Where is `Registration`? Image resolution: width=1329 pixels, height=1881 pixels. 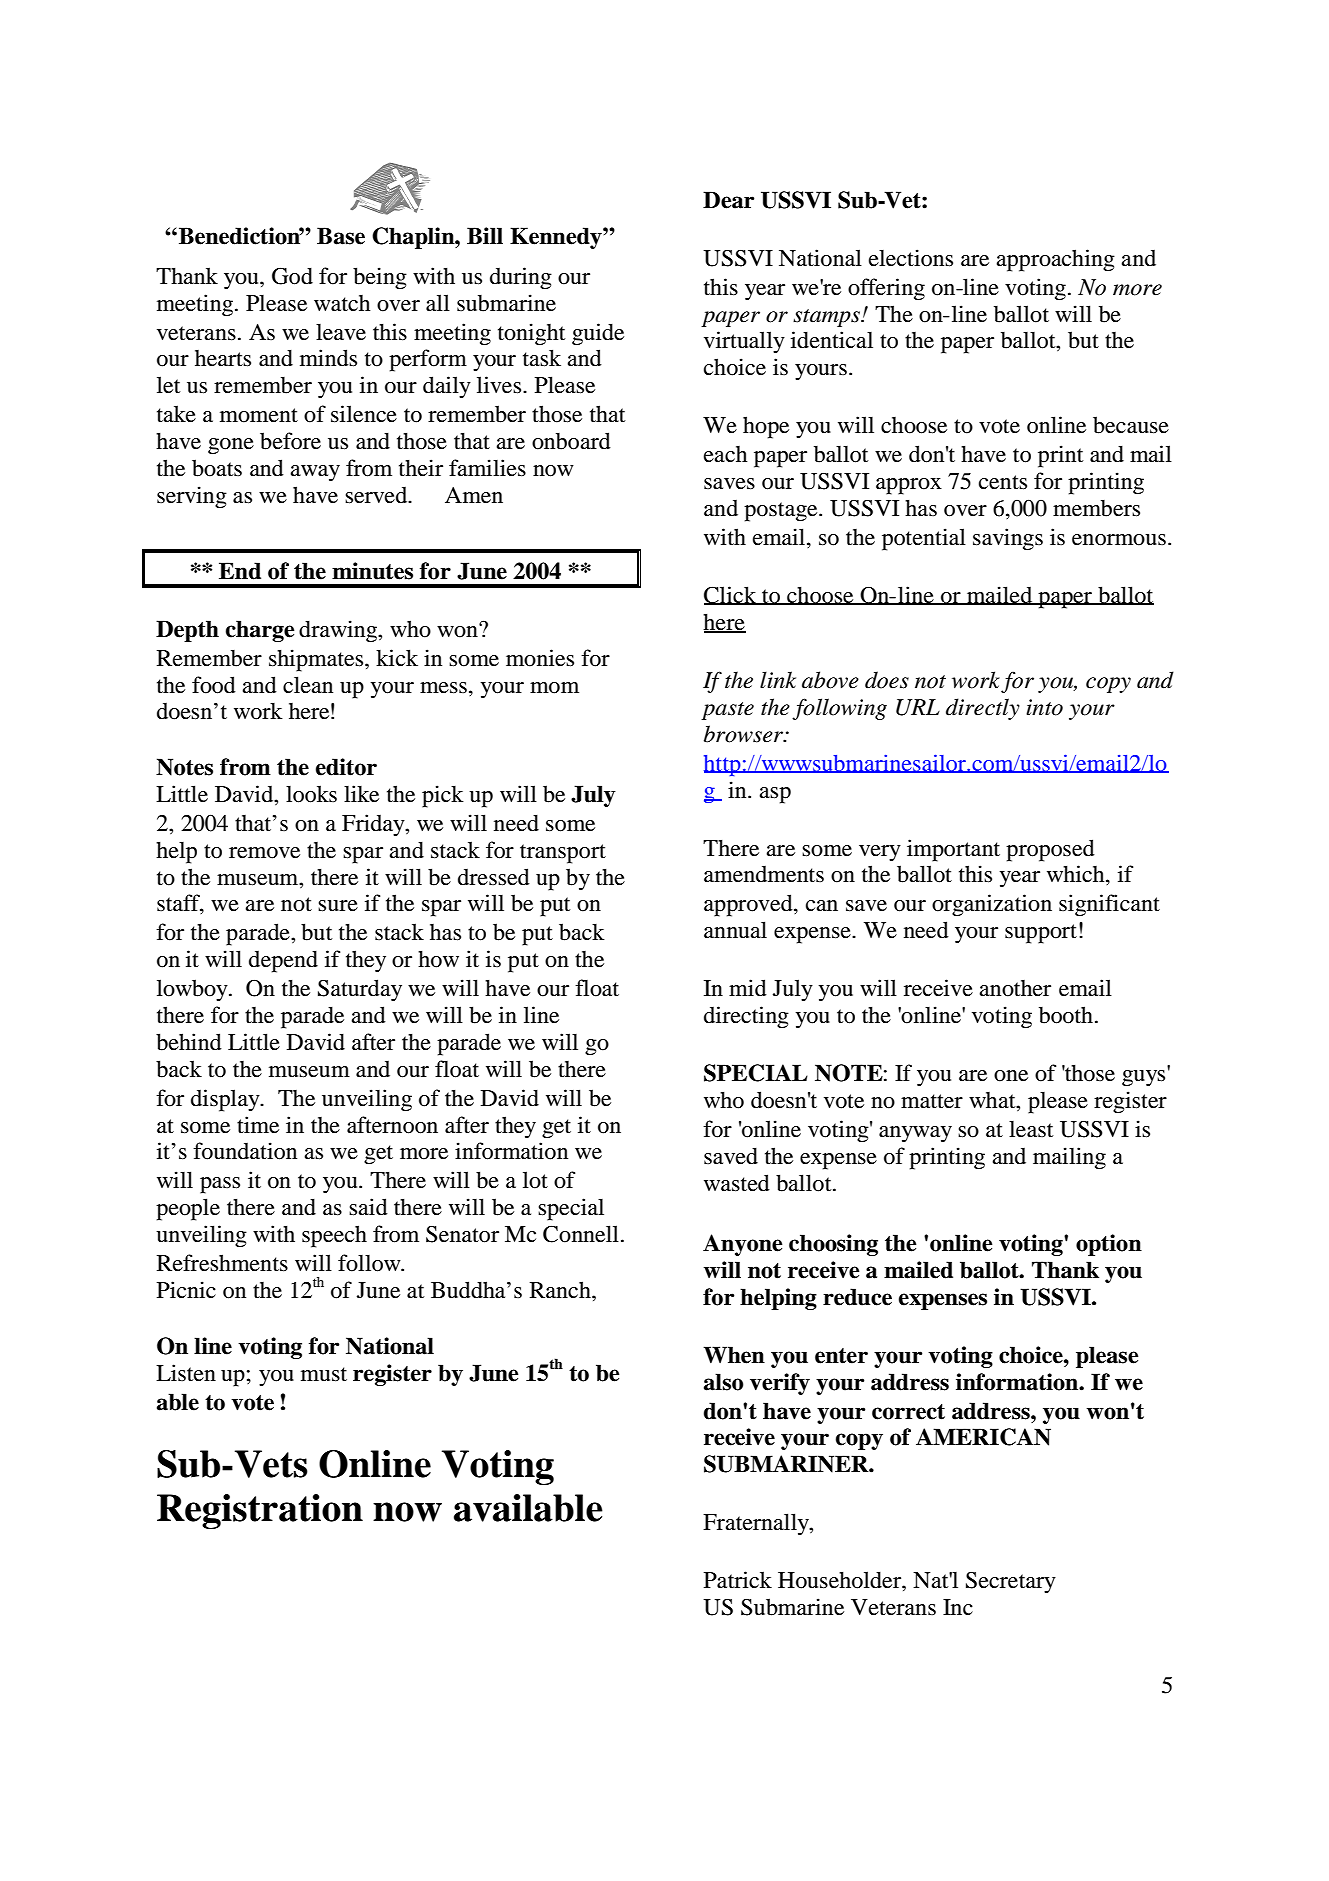
Registration is located at coordinates (260, 1511).
